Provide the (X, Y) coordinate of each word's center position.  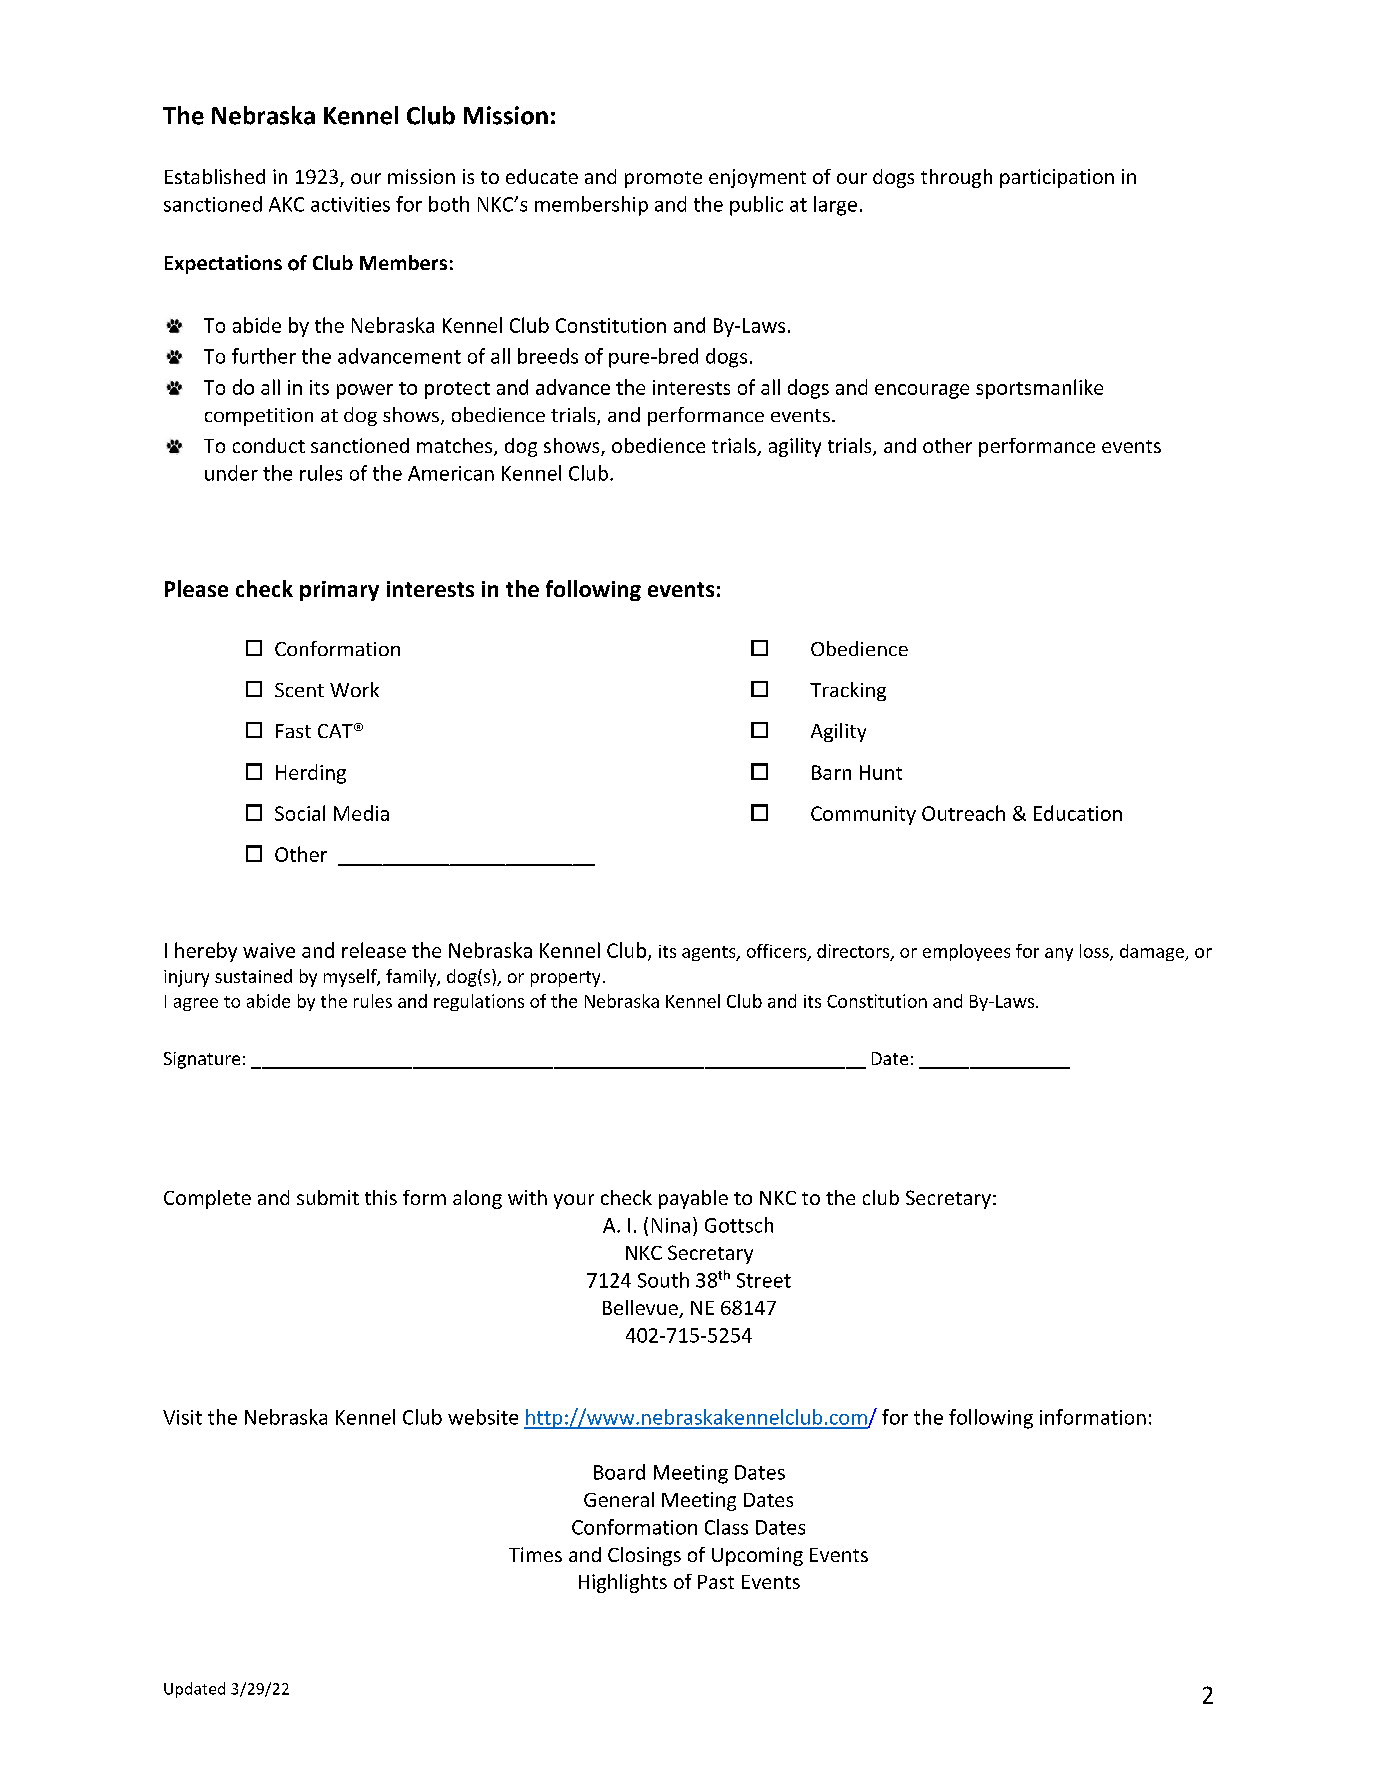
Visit (182, 1417)
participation (1057, 178)
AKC (286, 204)
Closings (644, 1556)
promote (663, 179)
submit (328, 1197)
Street (764, 1280)
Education (1078, 813)
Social (300, 813)
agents (710, 953)
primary (339, 591)
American (451, 473)
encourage (922, 391)
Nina (671, 1225)
